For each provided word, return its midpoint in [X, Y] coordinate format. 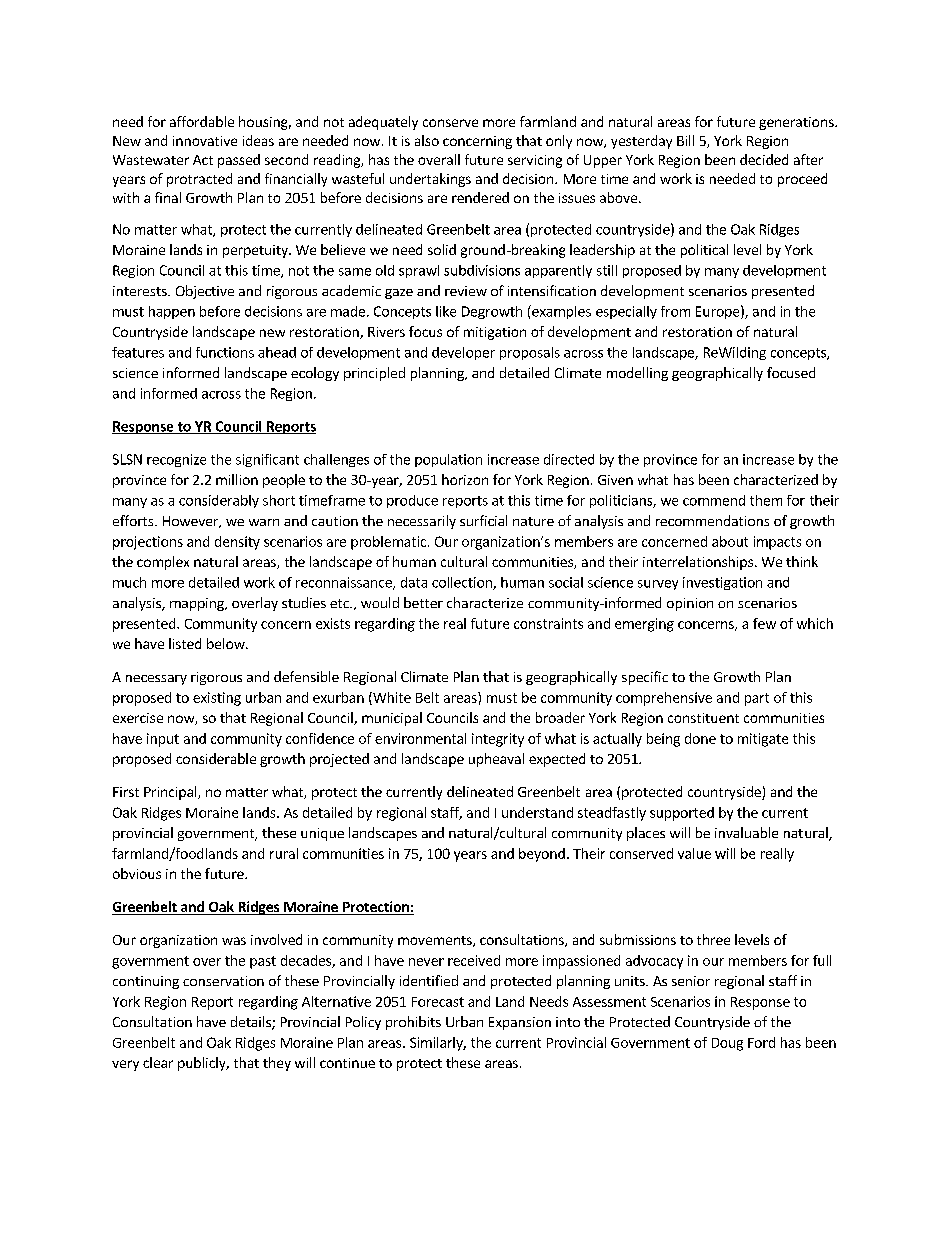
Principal [171, 793]
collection [463, 583]
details [252, 1023]
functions [225, 352]
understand [537, 812]
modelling [637, 374]
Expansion [520, 1023]
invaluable [746, 832]
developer [463, 353]
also [427, 140]
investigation [722, 583]
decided [764, 159]
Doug [727, 1044]
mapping [198, 604]
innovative [205, 141]
